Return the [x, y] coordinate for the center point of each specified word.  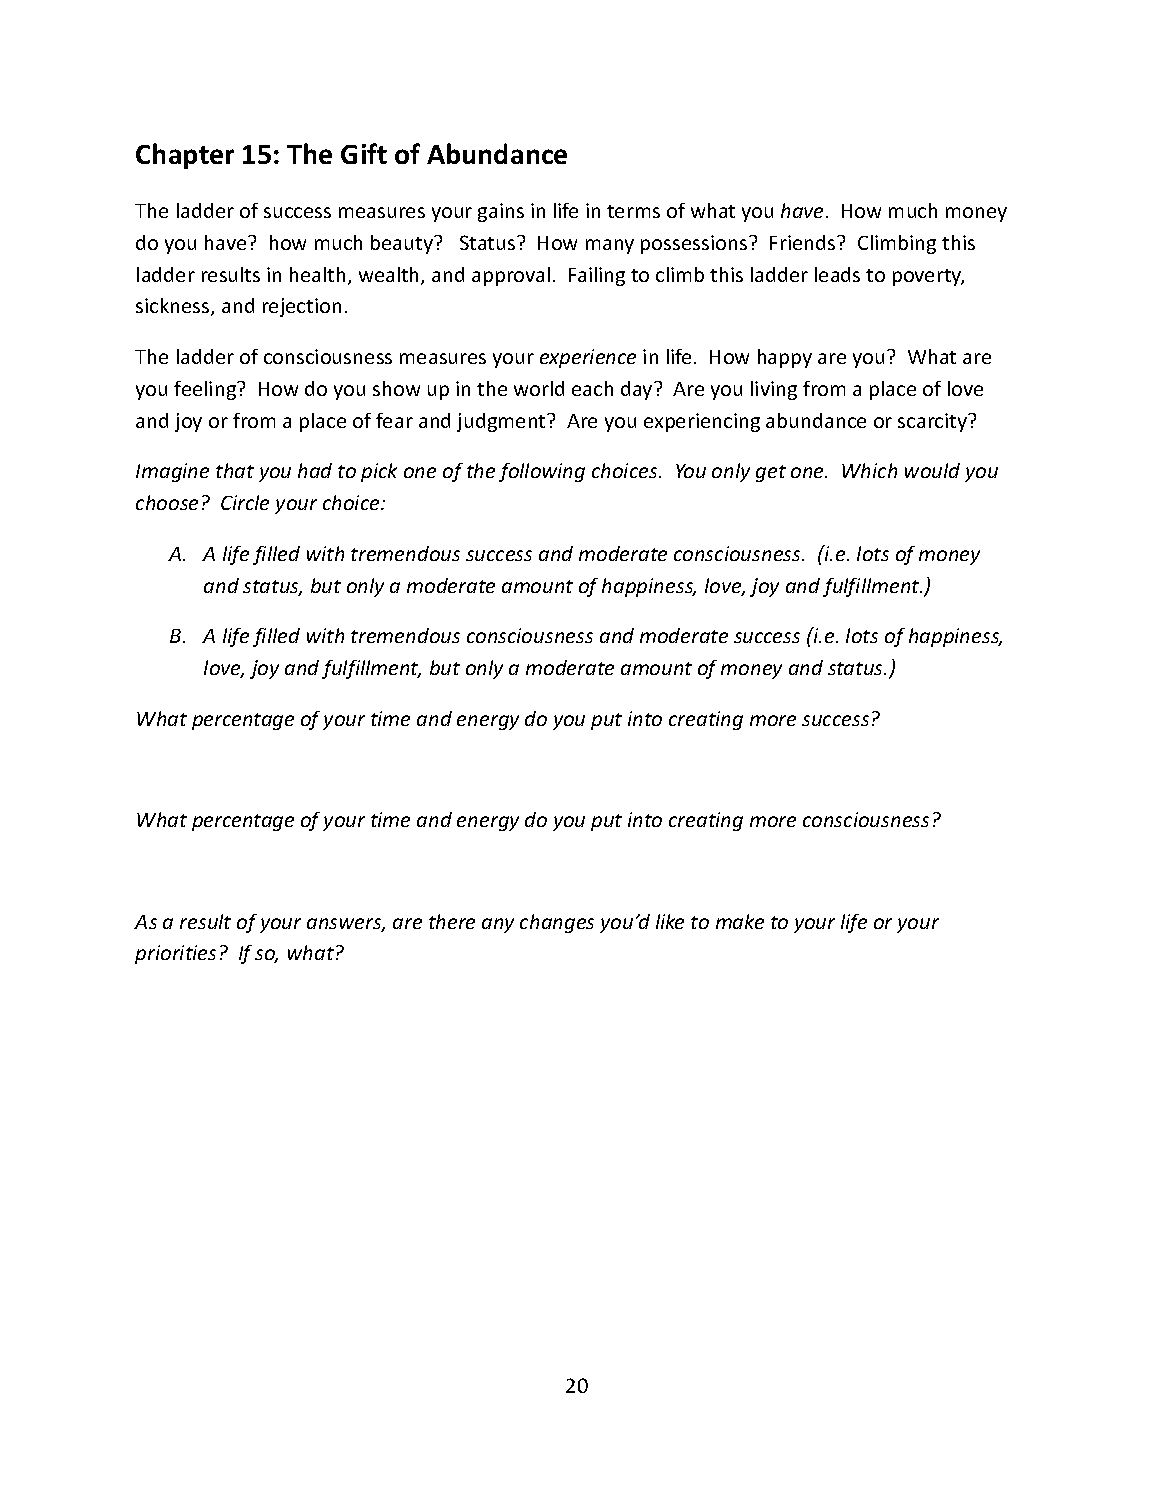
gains [501, 212]
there [452, 921]
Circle [245, 502]
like [670, 921]
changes [557, 923]
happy [785, 358]
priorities [175, 954]
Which [869, 470]
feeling [206, 390]
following [542, 472]
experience [588, 358]
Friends [804, 242]
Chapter [185, 156]
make [740, 921]
